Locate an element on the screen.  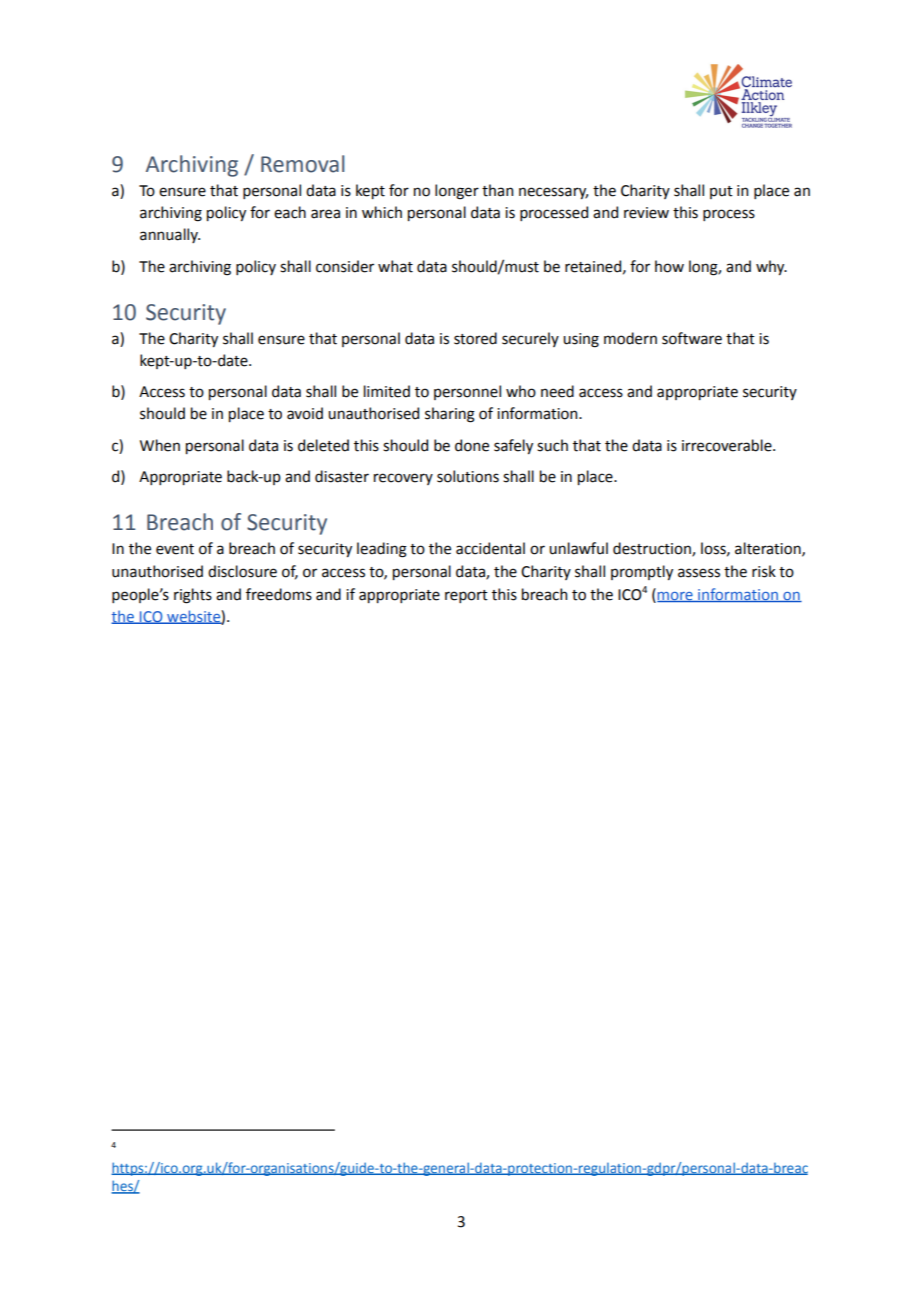
disclosure is located at coordinates (242, 571).
